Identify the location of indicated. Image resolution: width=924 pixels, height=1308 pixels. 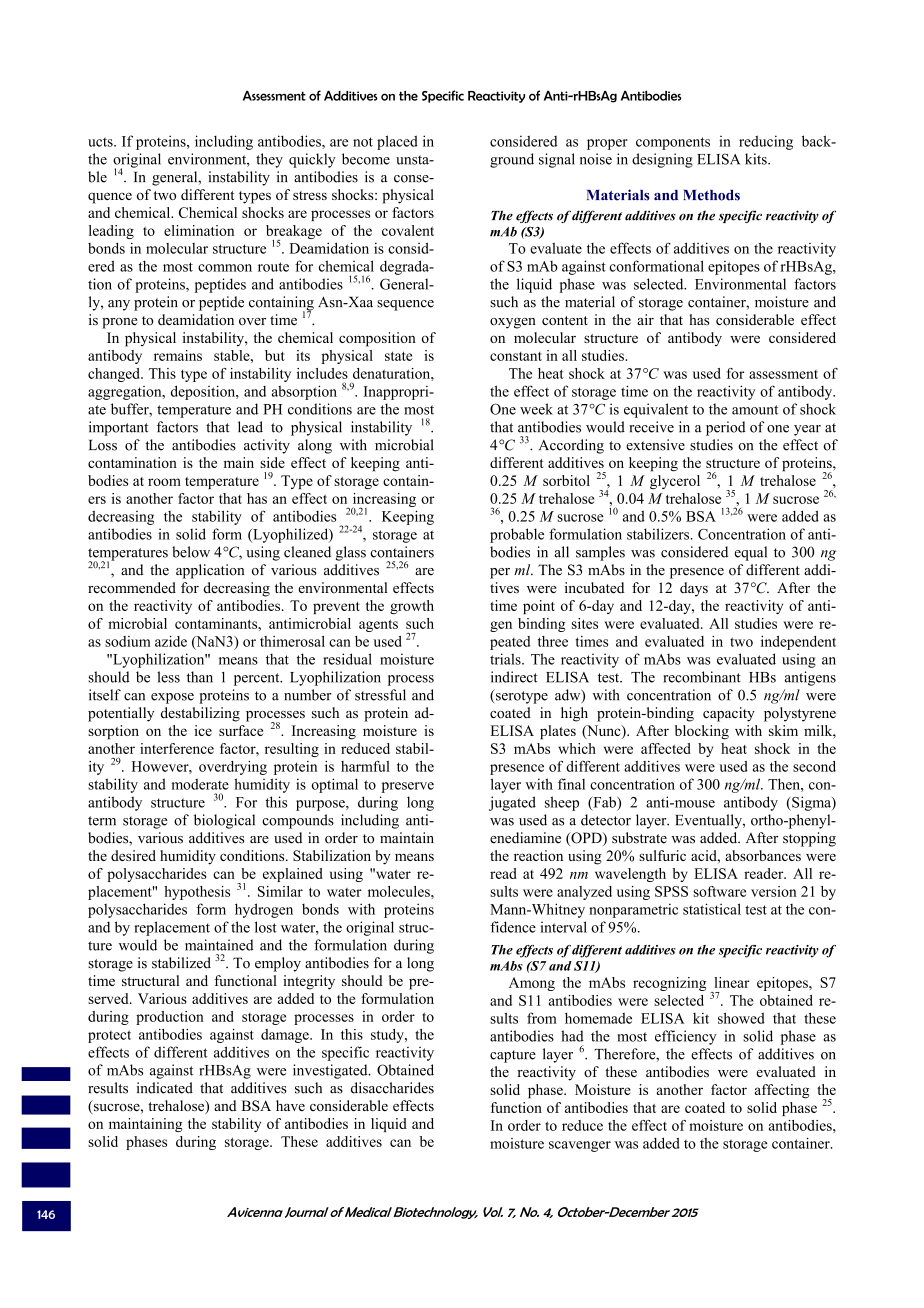
(164, 1088).
